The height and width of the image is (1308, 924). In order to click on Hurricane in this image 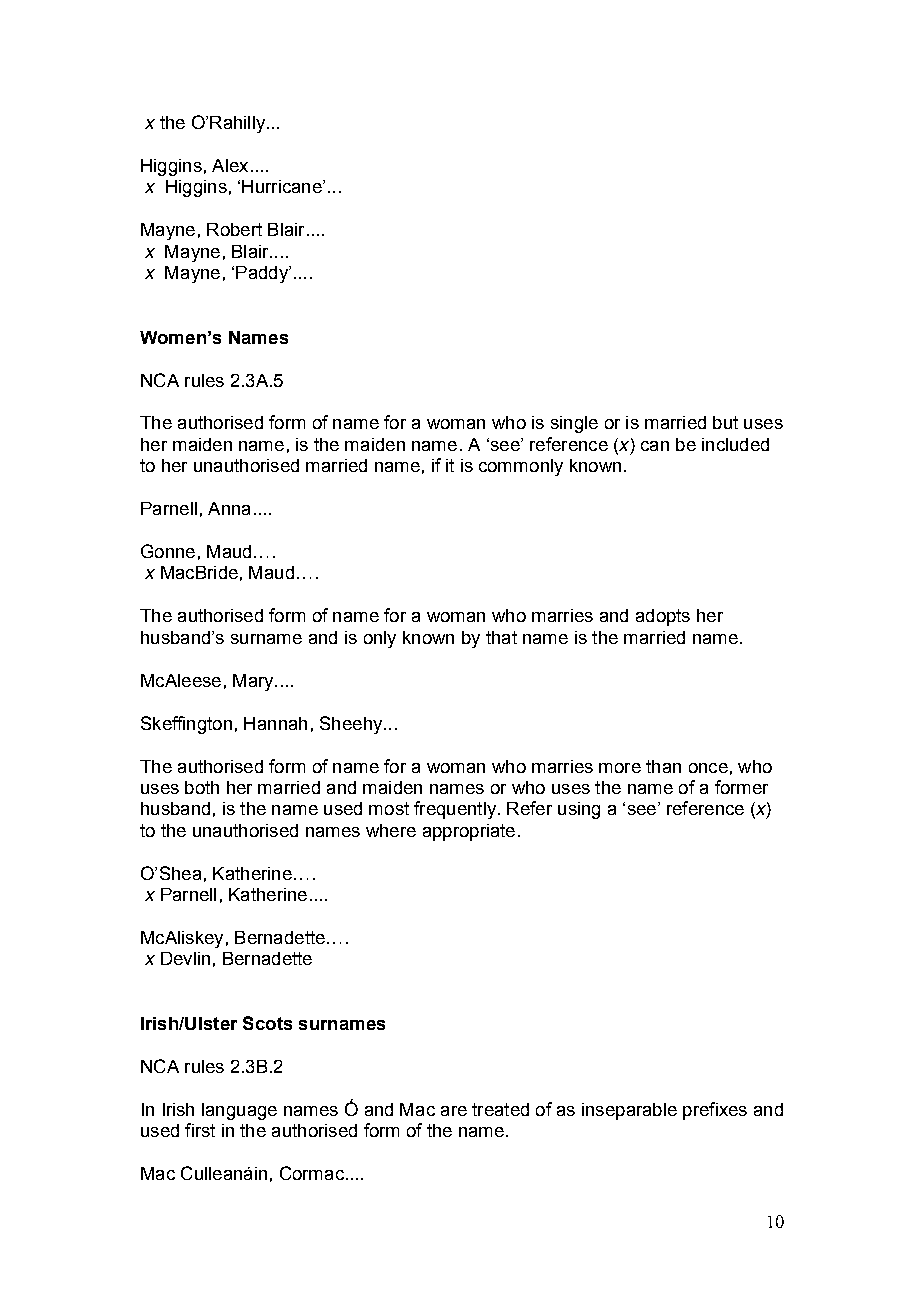, I will do `click(283, 186)`.
